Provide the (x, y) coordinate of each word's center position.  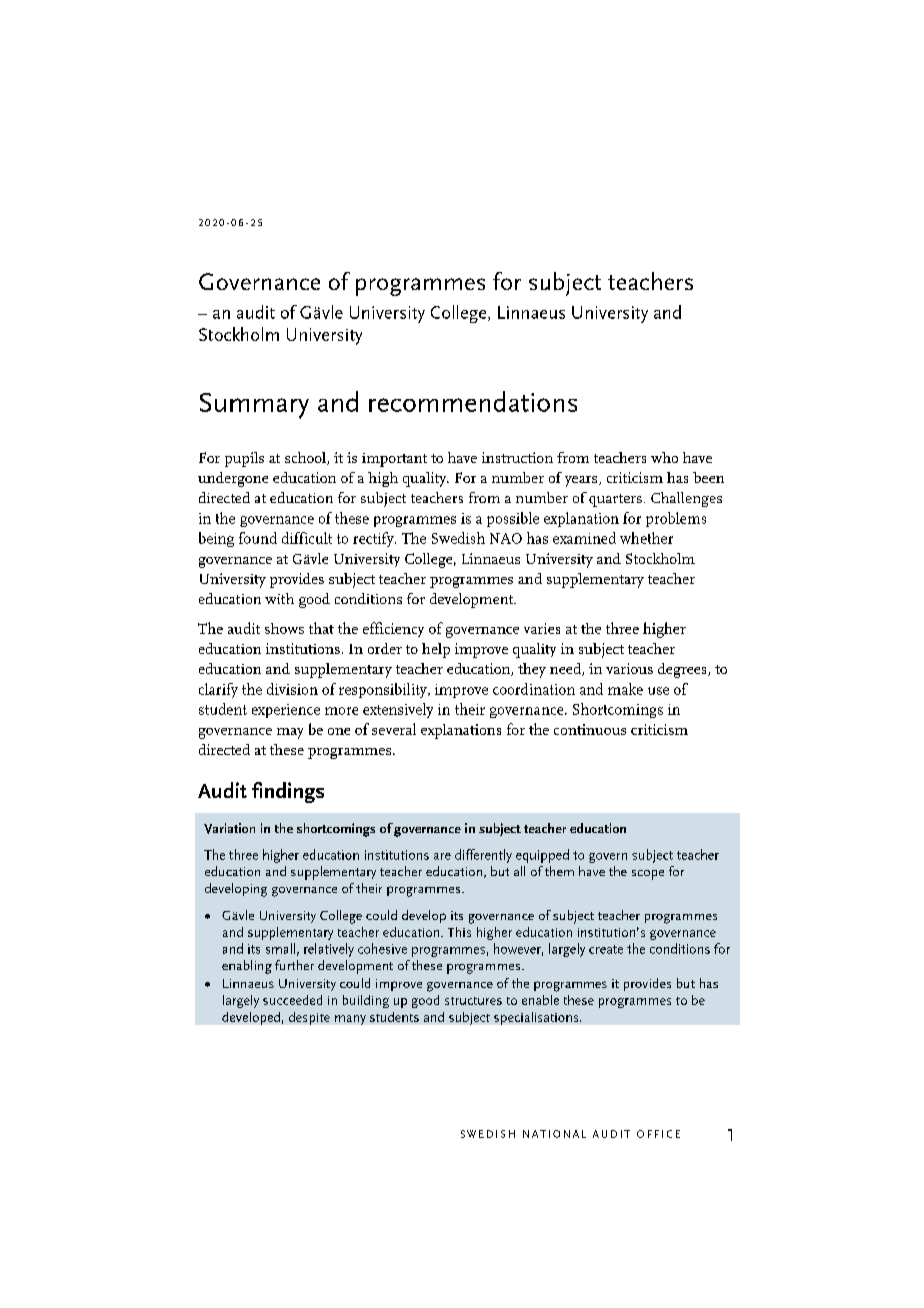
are (442, 856)
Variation (229, 828)
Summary (254, 406)
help (436, 650)
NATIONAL (554, 1134)
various (629, 668)
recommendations (473, 401)
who (664, 457)
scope (648, 875)
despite (309, 1018)
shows (284, 628)
